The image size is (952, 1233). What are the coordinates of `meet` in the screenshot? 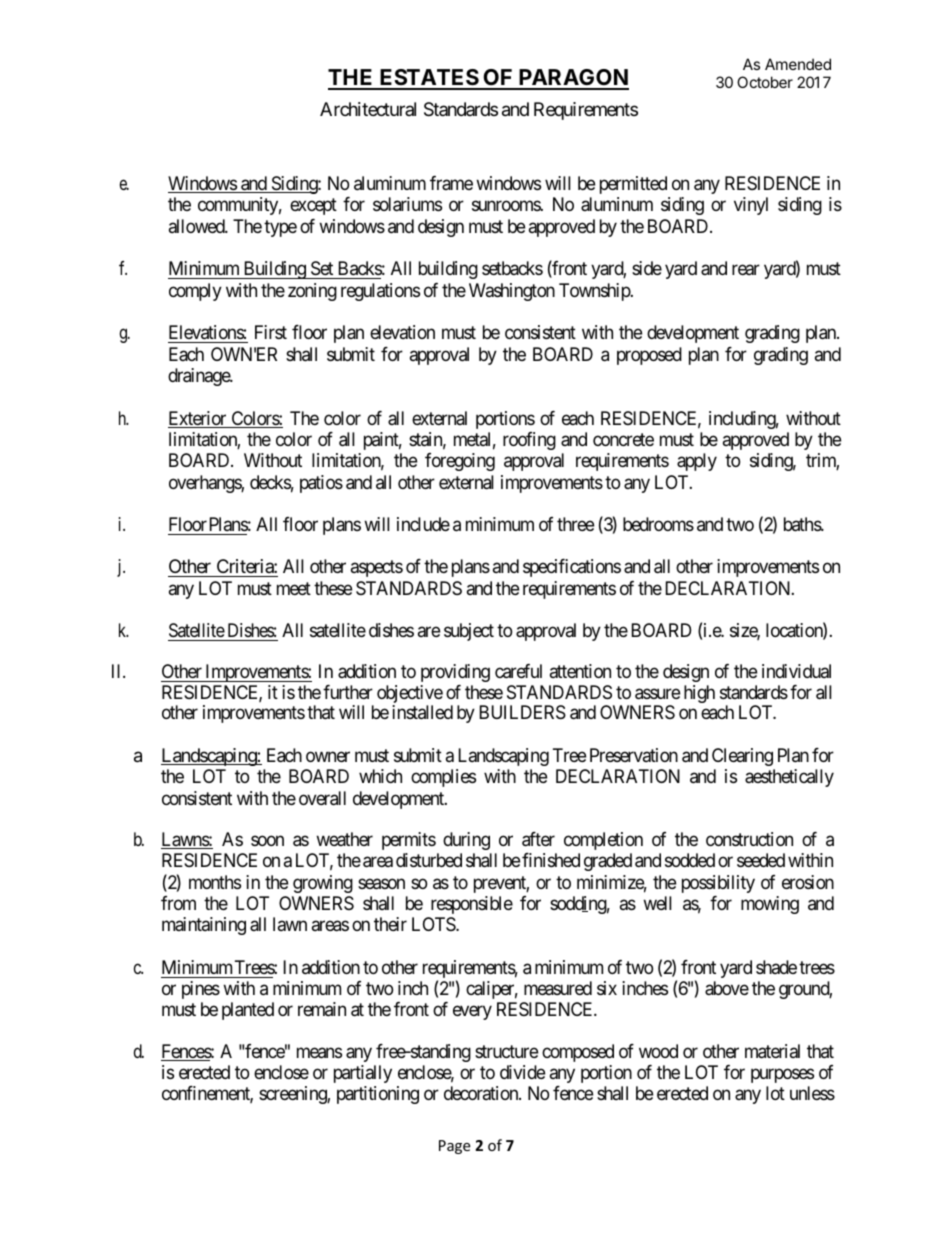 It's located at (294, 588).
